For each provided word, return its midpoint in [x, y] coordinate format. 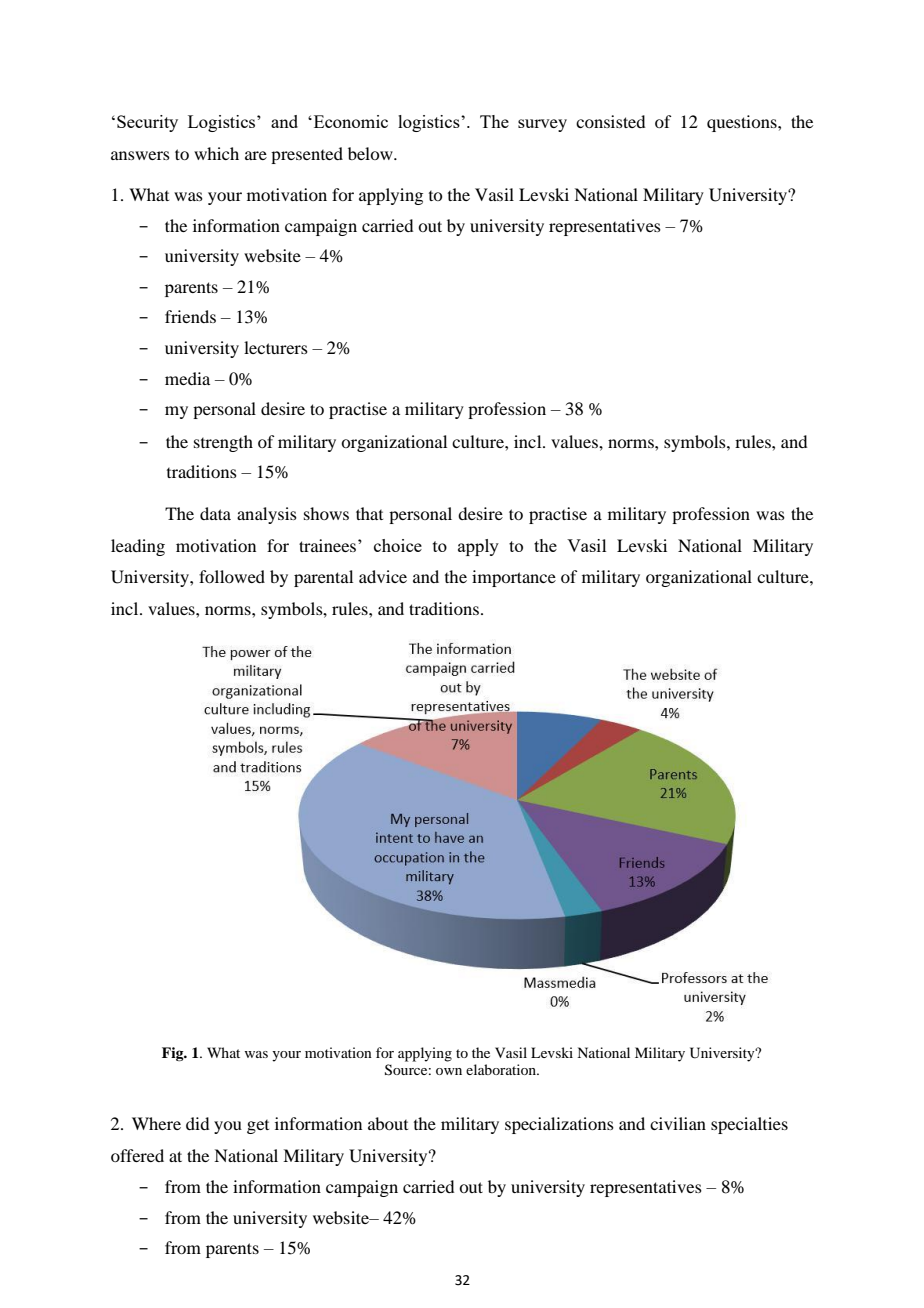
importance [514, 578]
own [449, 1071]
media [187, 378]
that [369, 513]
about [388, 1123]
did [197, 1123]
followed [232, 576]
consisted [610, 121]
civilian [678, 1123]
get [258, 1127]
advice [383, 576]
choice [398, 545]
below [371, 153]
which [216, 153]
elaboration [502, 1069]
